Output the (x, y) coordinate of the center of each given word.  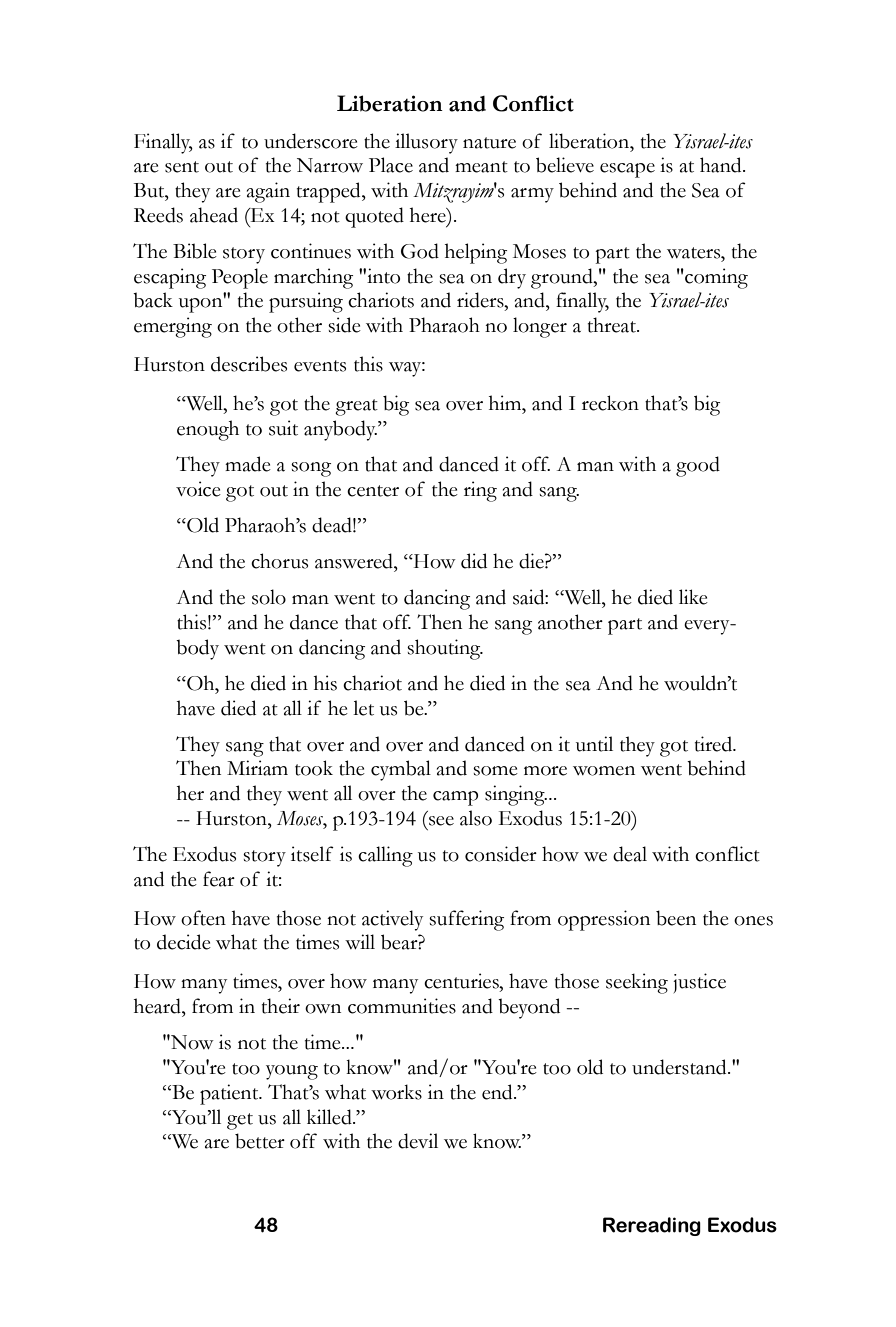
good (698, 466)
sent (182, 167)
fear (219, 879)
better (260, 1141)
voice (198, 489)
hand (722, 165)
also (476, 818)
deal (630, 854)
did (474, 561)
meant (481, 167)
